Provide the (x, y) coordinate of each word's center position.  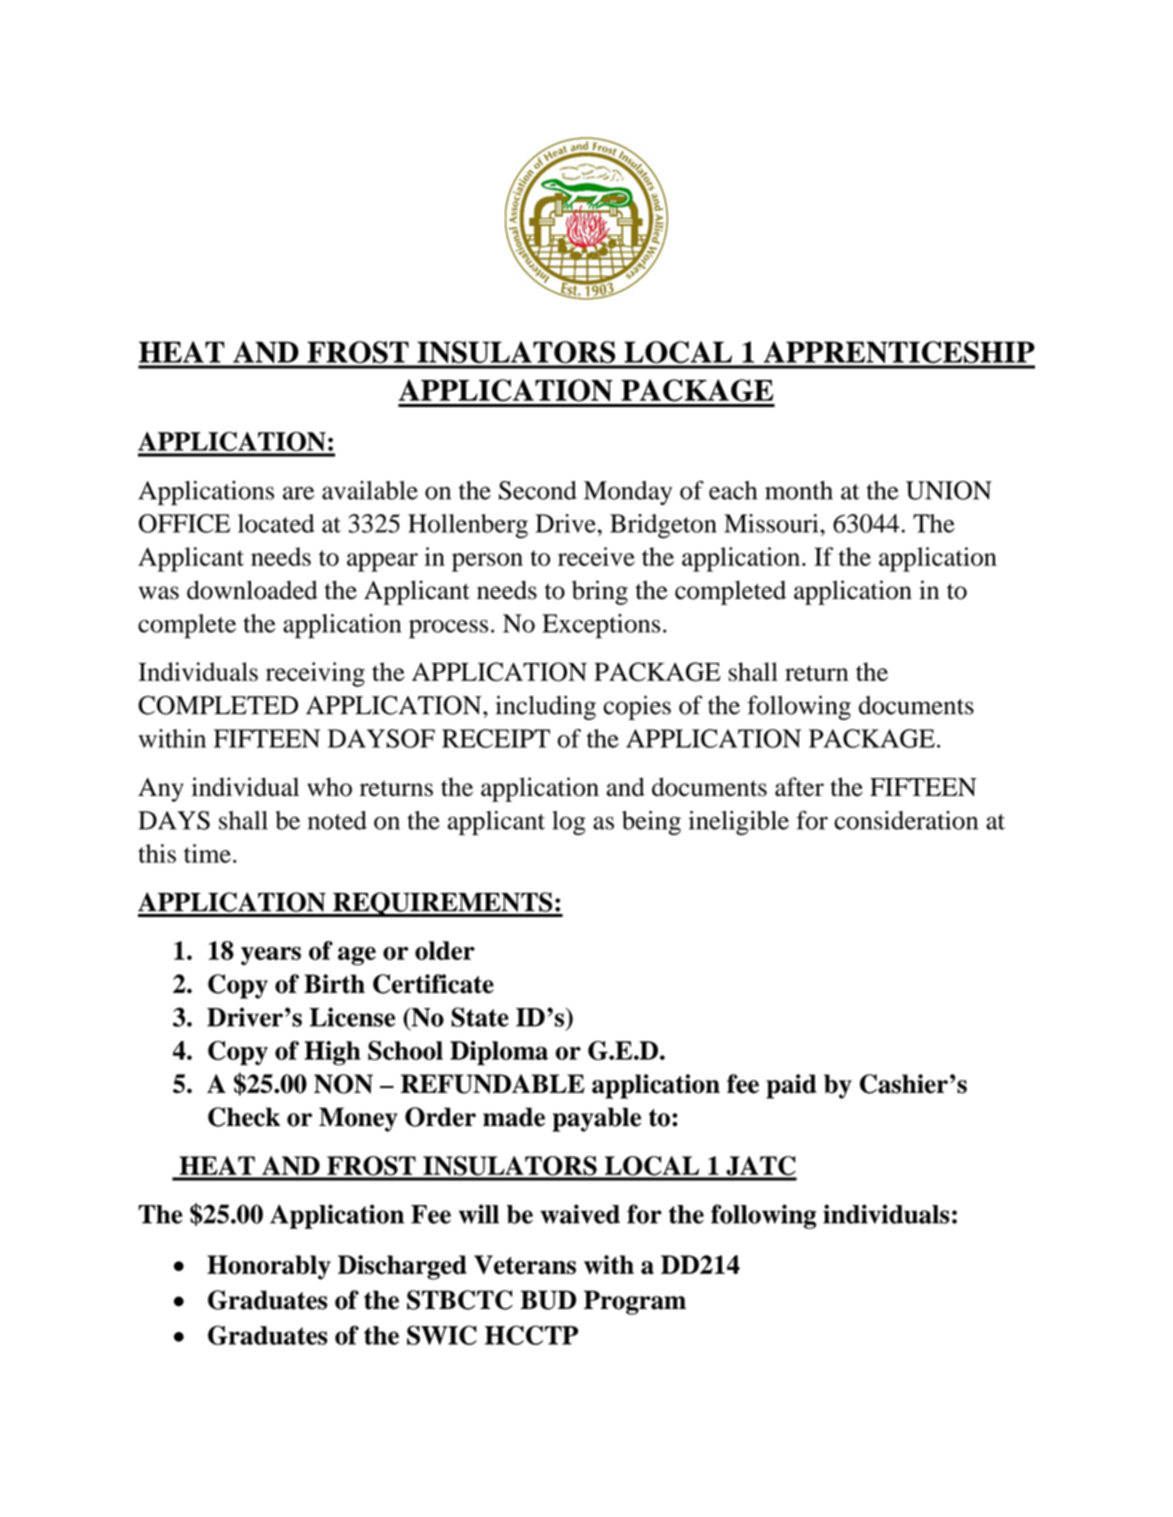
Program (635, 1302)
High (332, 1053)
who (329, 787)
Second (538, 490)
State (480, 1017)
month (799, 490)
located (276, 523)
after (799, 787)
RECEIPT (496, 738)
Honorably (269, 1267)
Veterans (525, 1265)
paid (791, 1086)
